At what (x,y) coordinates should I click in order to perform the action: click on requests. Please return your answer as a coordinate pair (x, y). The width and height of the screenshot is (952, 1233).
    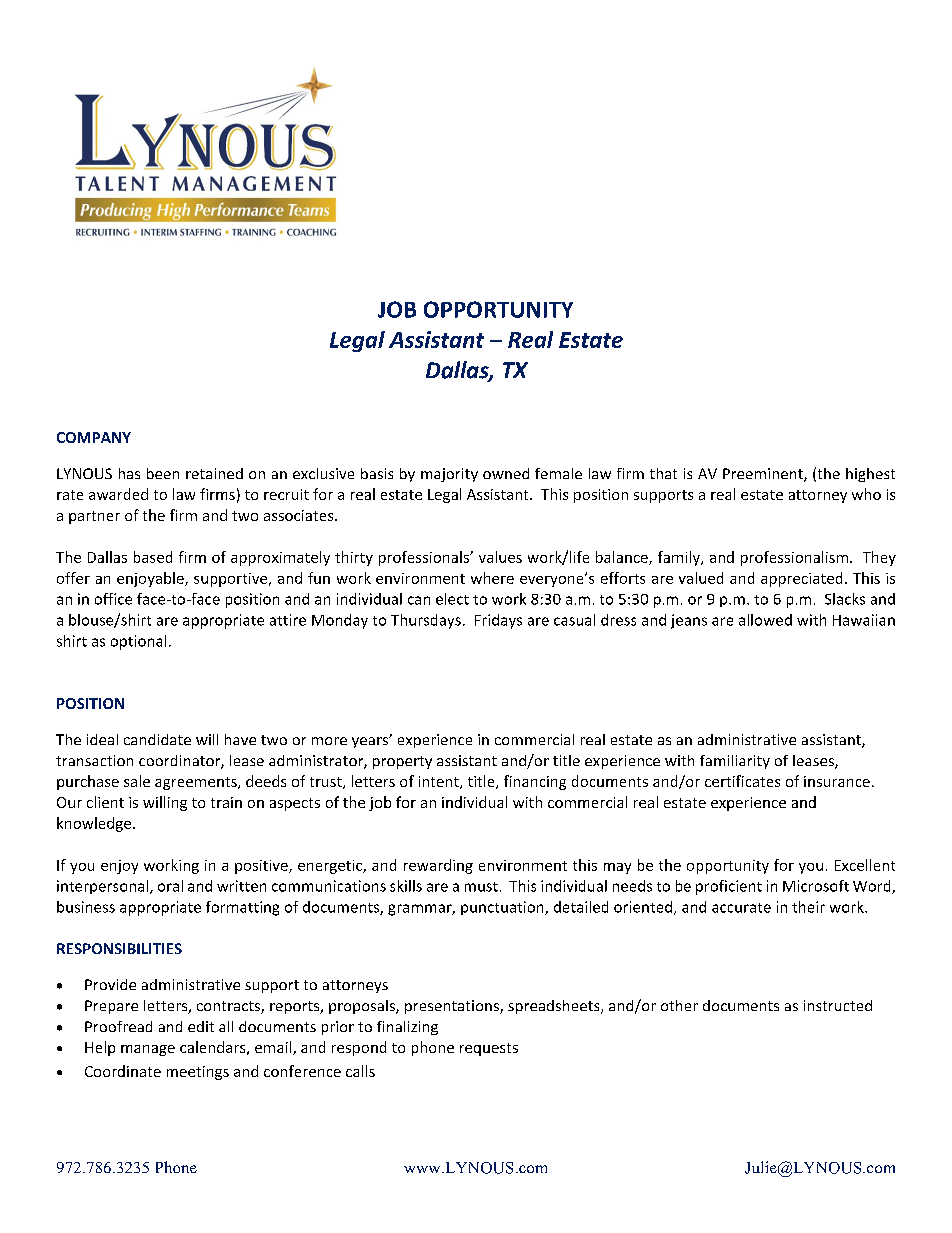
    Looking at the image, I should click on (489, 1049).
